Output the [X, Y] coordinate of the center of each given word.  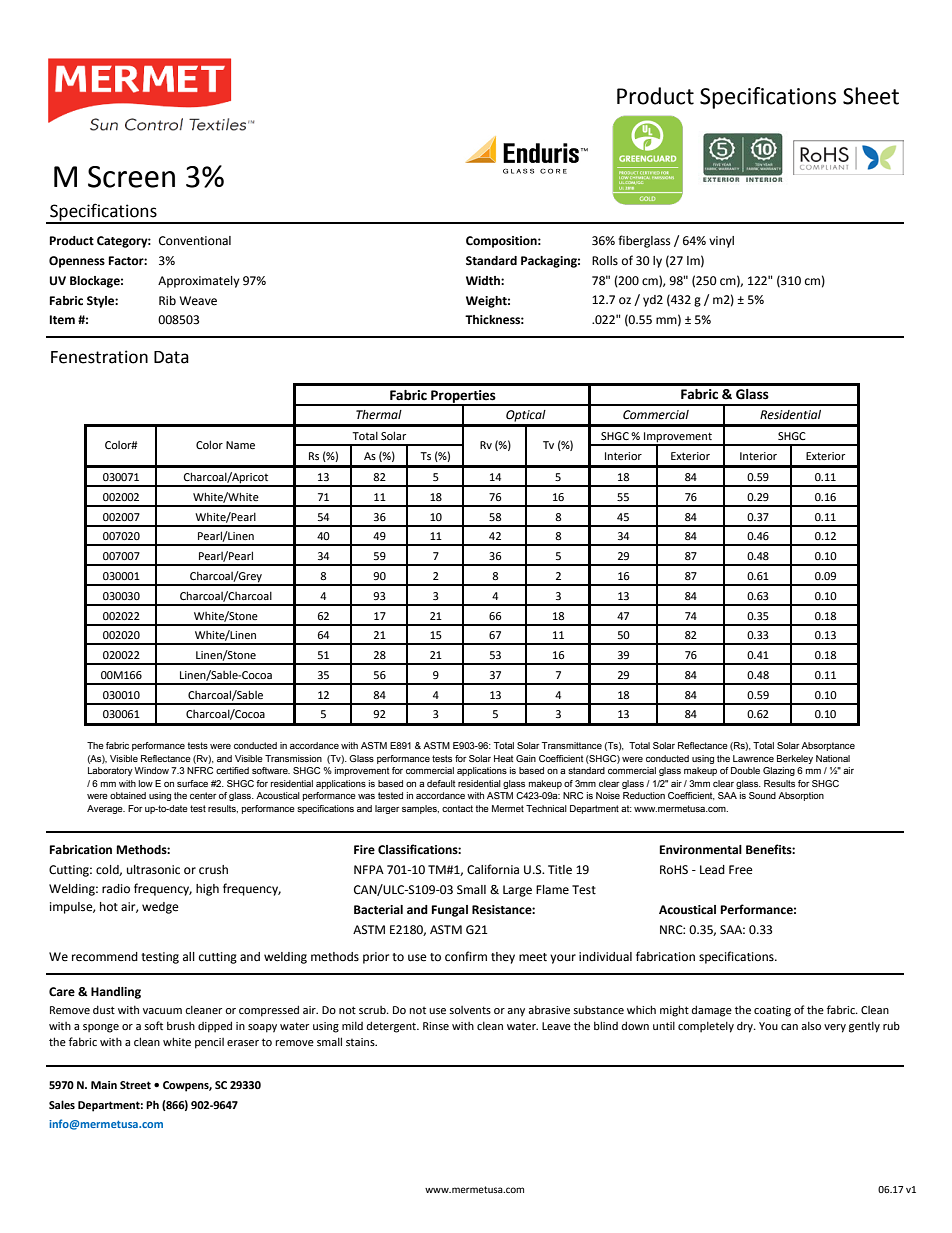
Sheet [871, 96]
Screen [131, 177]
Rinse [436, 1026]
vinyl [721, 242]
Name [240, 445]
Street [135, 1085]
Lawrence [753, 758]
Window [152, 770]
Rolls [605, 261]
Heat [503, 758]
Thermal [379, 415]
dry [746, 1027]
